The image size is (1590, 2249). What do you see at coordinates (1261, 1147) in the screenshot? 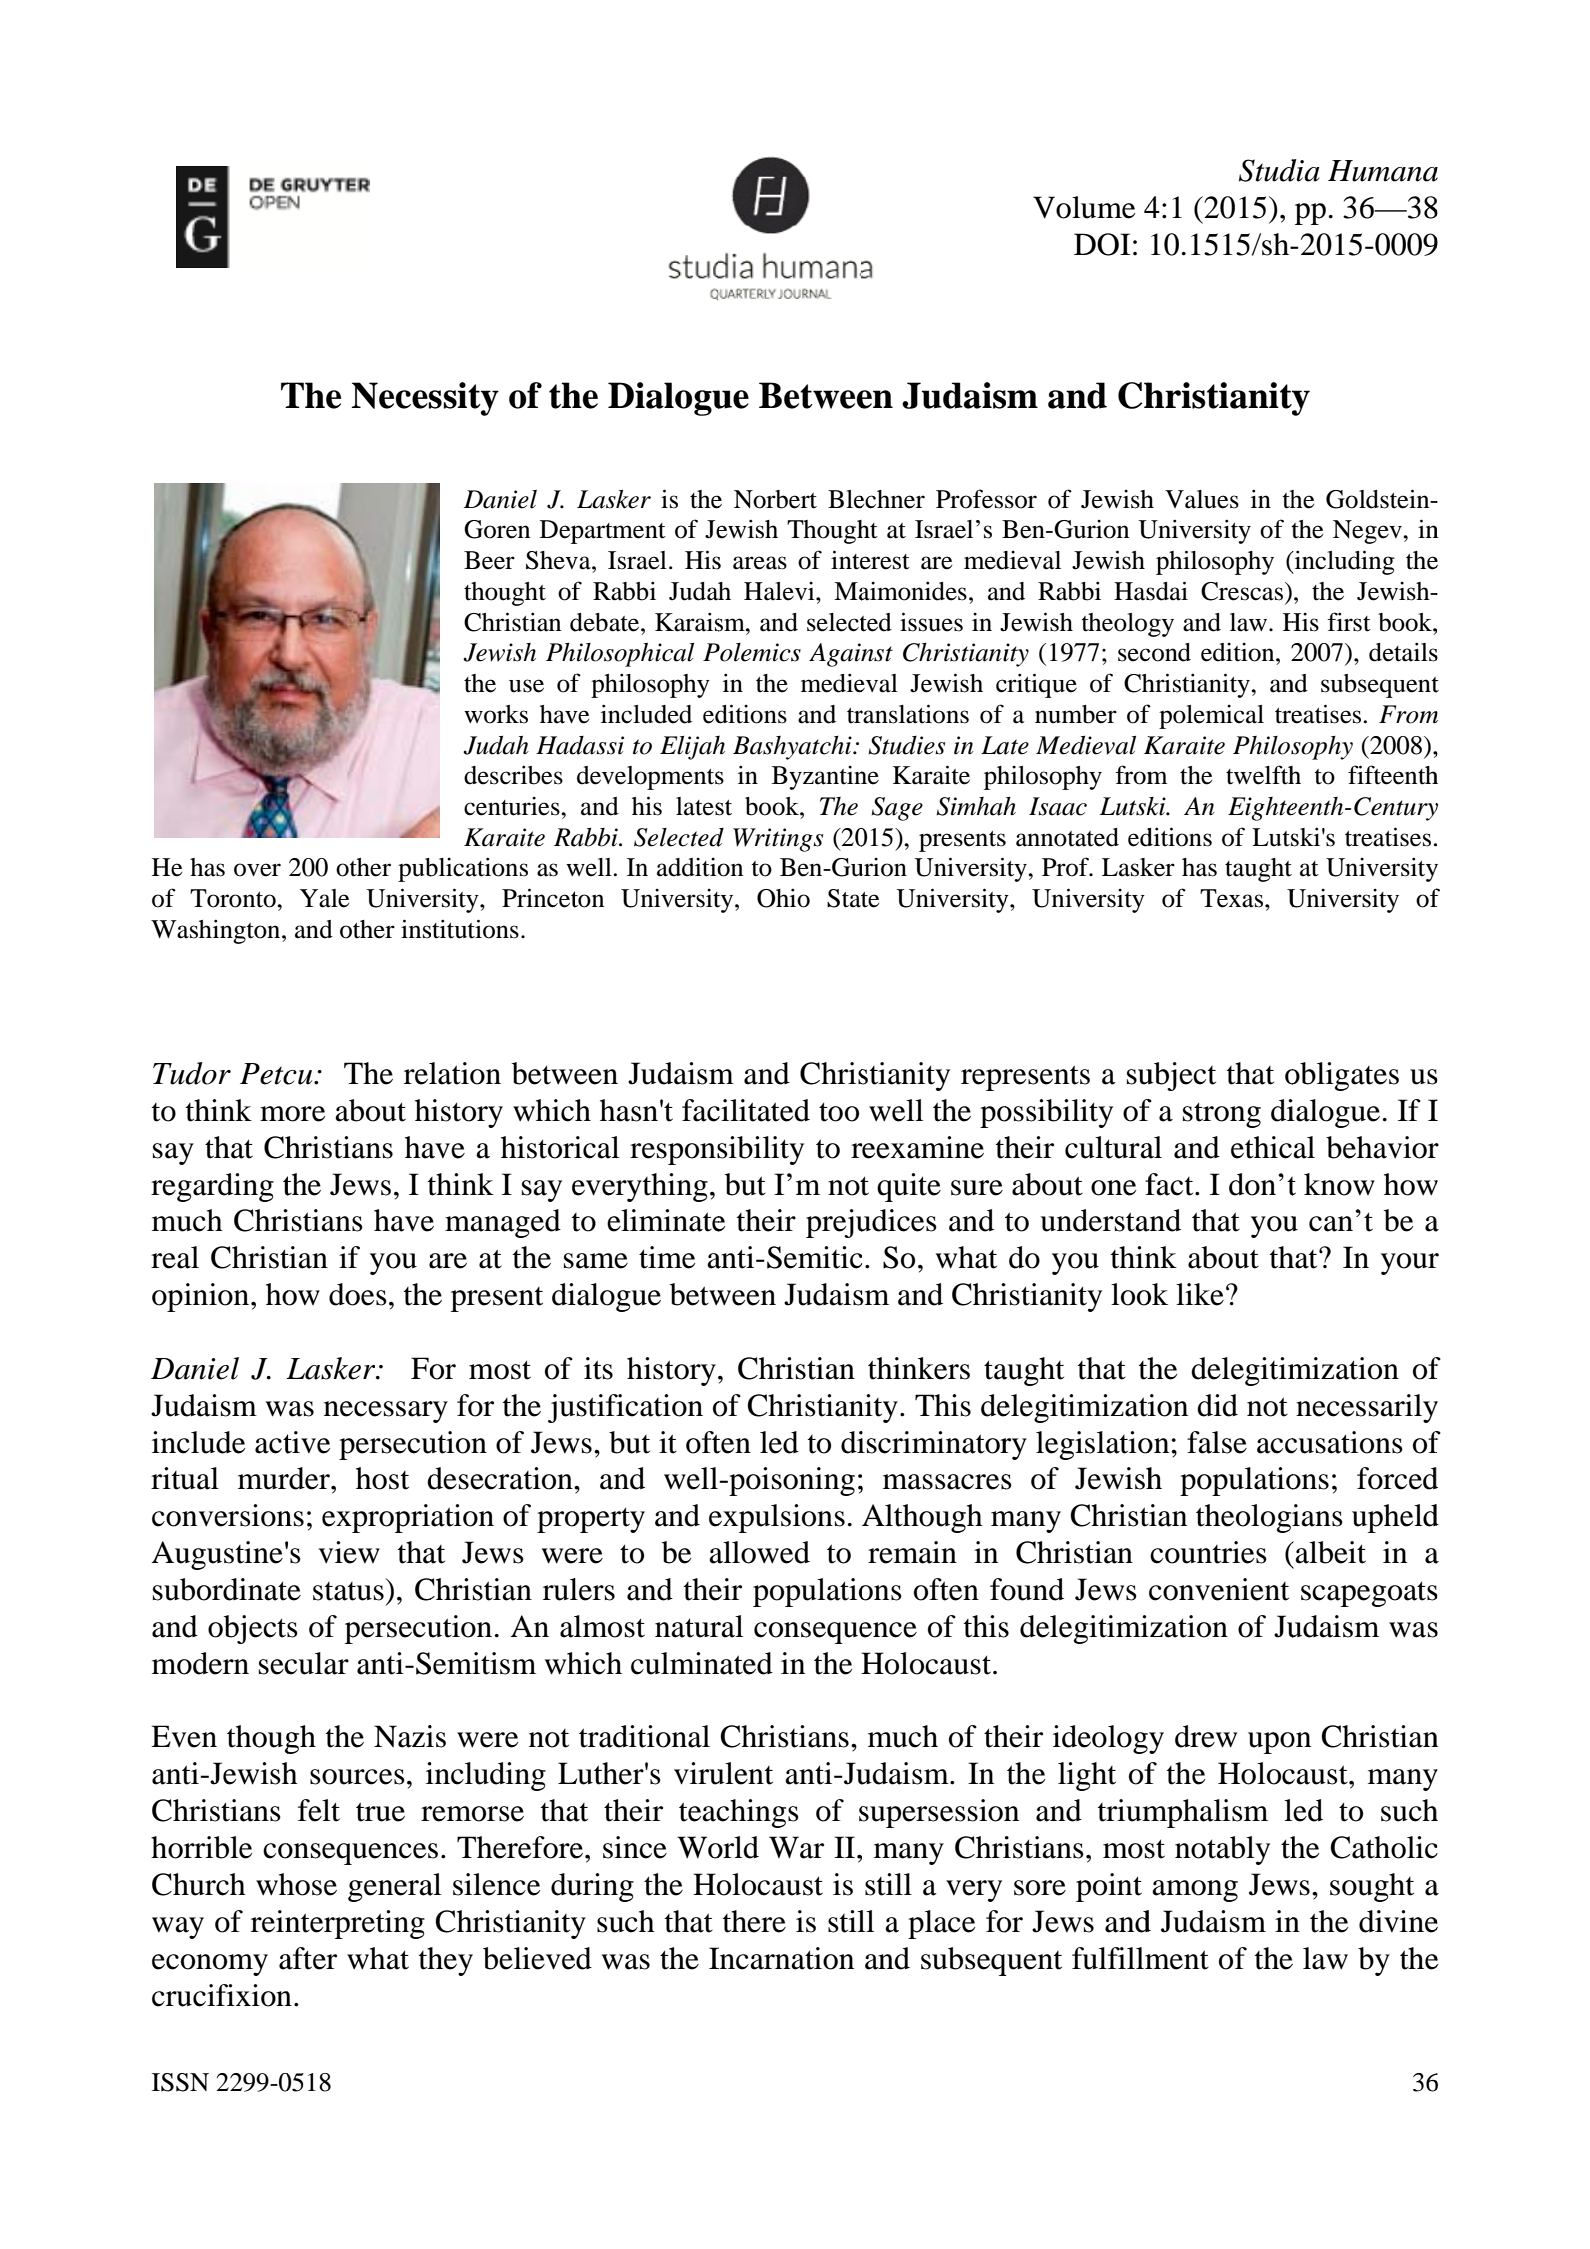
I see `ethic` at bounding box center [1261, 1147].
